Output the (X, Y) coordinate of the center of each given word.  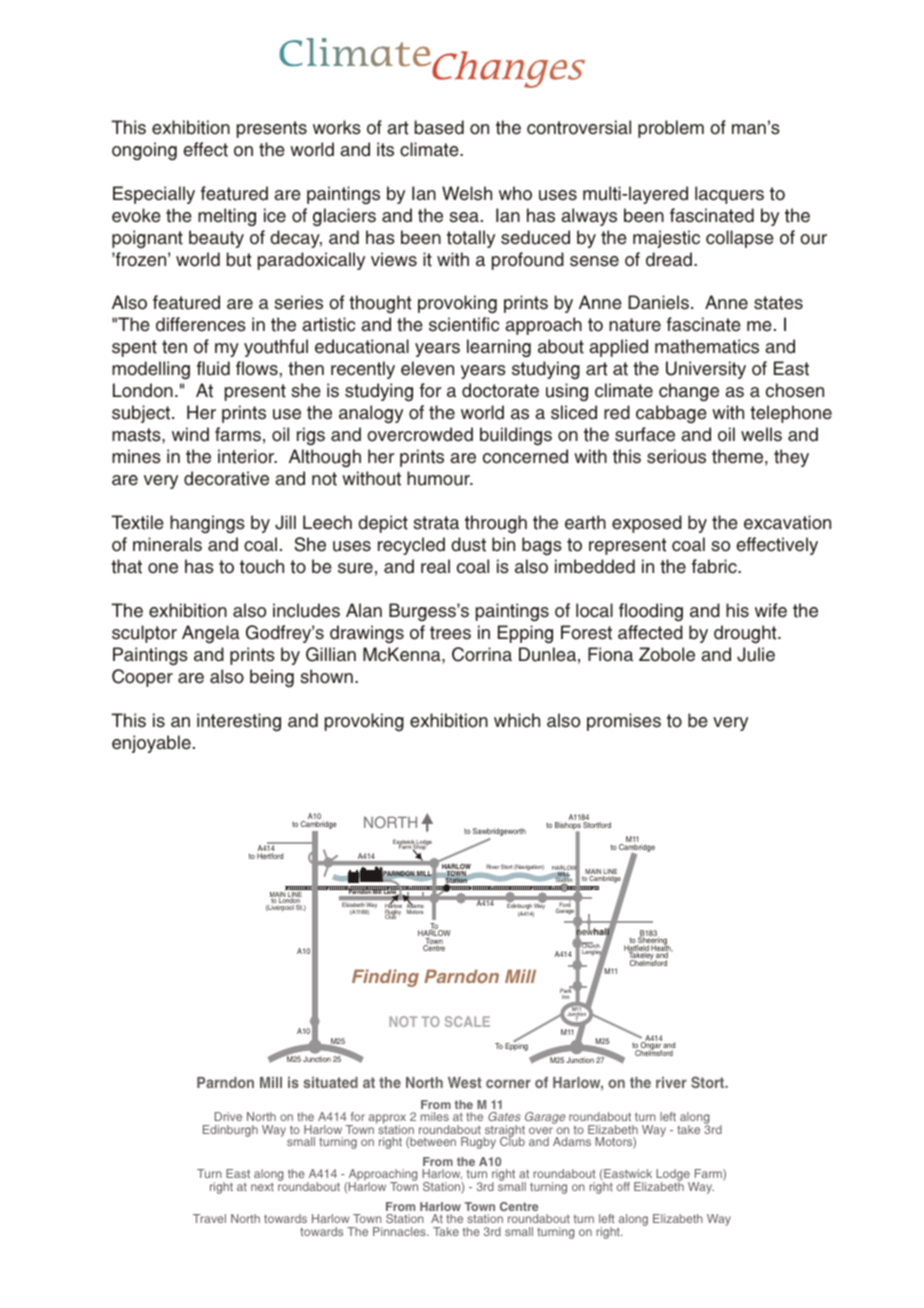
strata (436, 523)
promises (624, 722)
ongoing (144, 151)
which (517, 720)
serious (676, 456)
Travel (209, 1218)
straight (504, 1132)
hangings (207, 524)
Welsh (467, 193)
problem (671, 129)
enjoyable (151, 744)
